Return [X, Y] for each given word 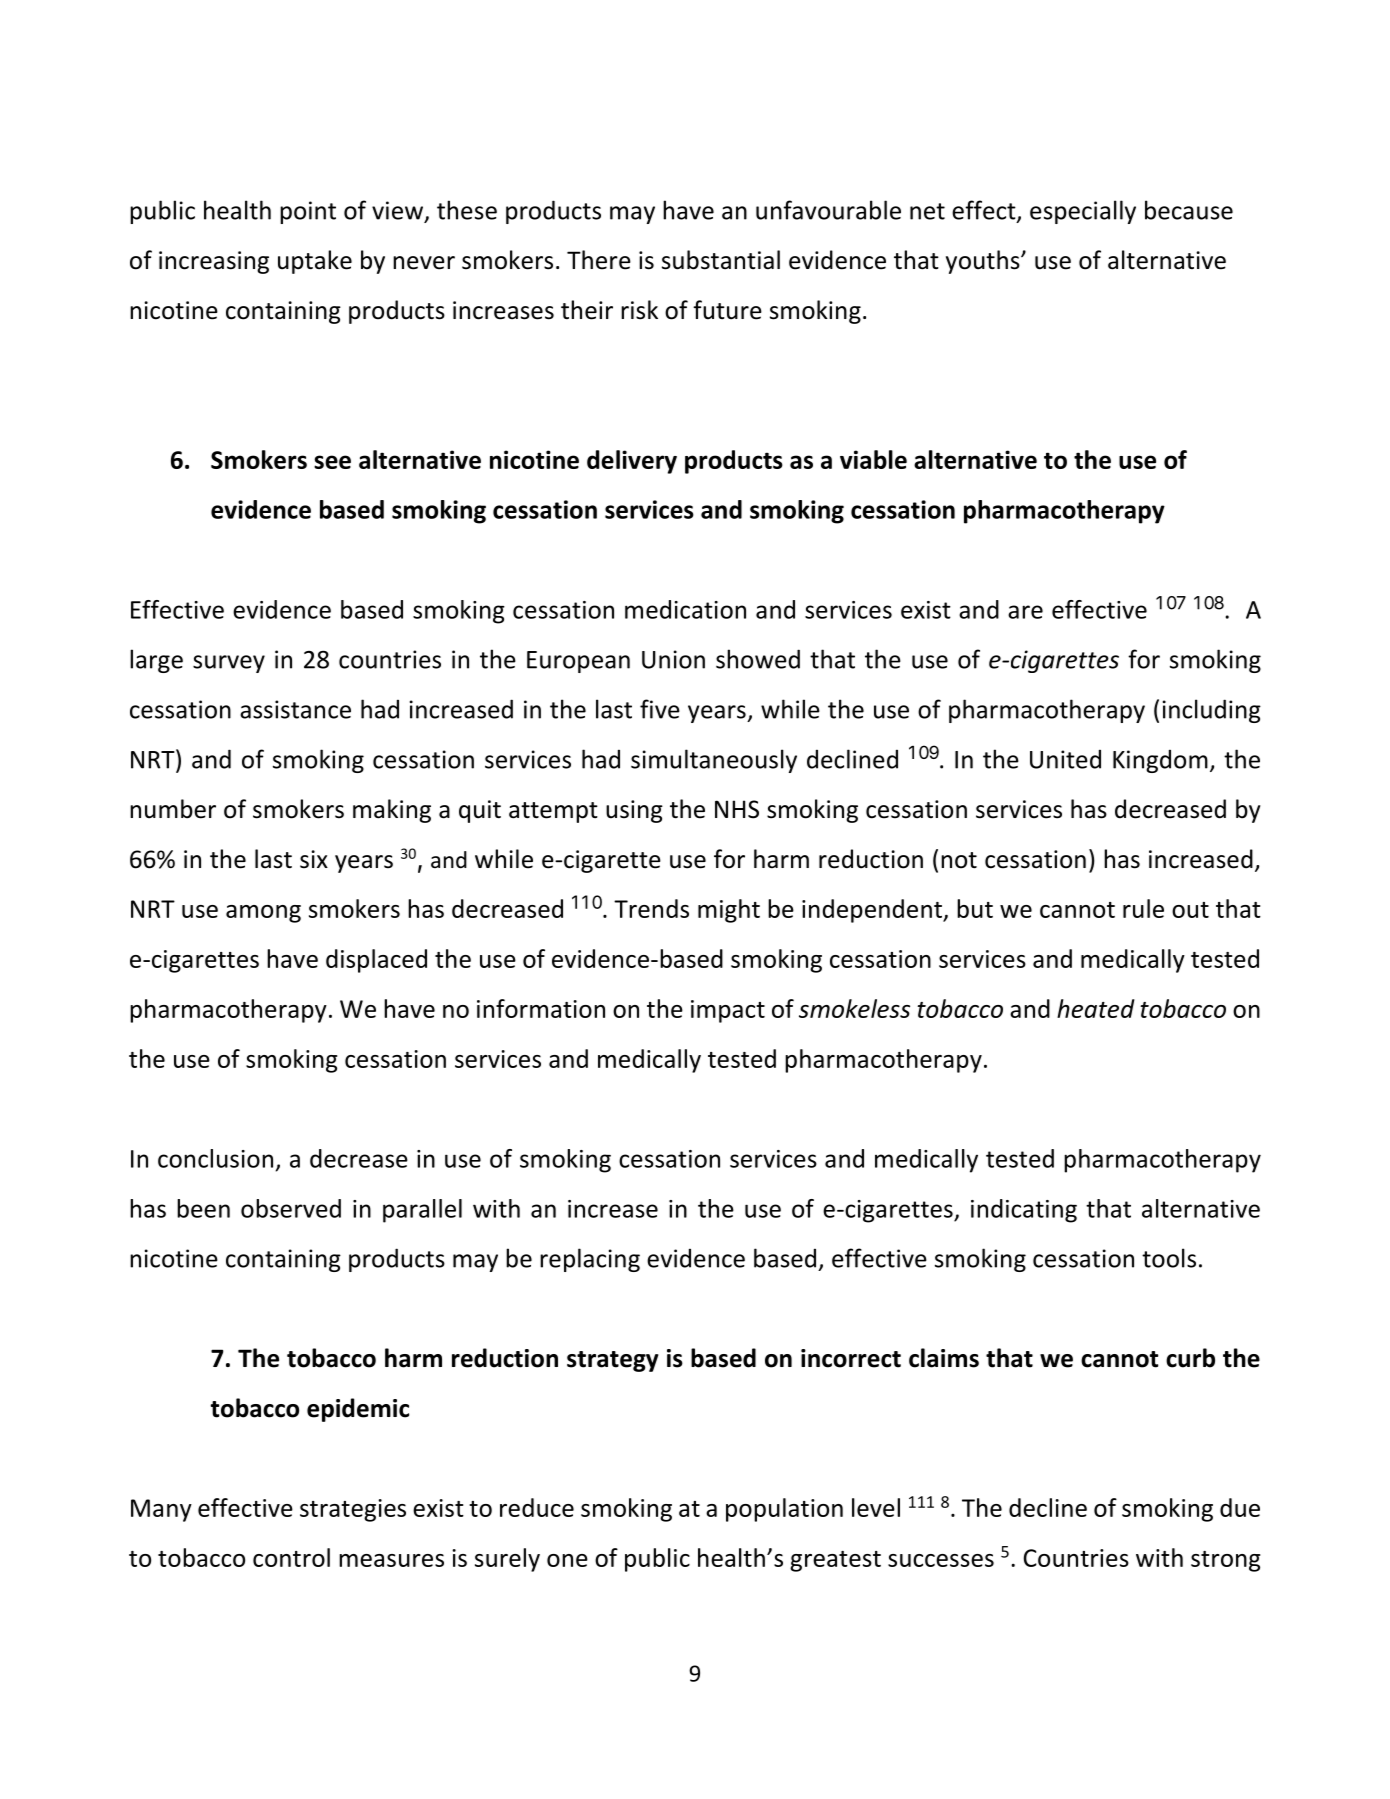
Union [673, 659]
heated [1096, 1008]
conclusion [215, 1158]
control [291, 1557]
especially [1083, 212]
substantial [721, 260]
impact [728, 1011]
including [1212, 711]
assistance [295, 709]
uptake [315, 262]
